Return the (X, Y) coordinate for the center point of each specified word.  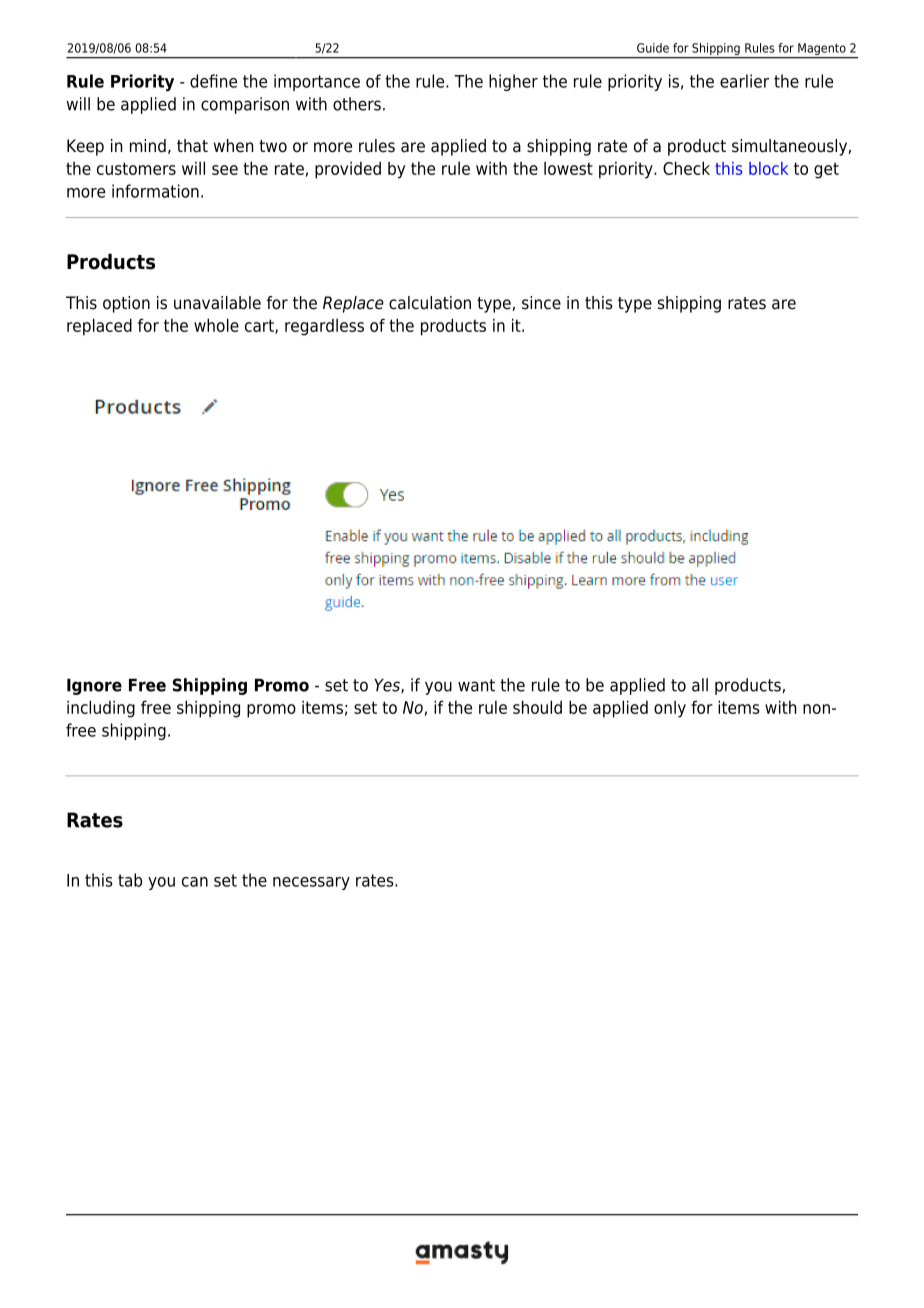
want (476, 685)
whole (216, 325)
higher (513, 82)
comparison (245, 105)
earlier (744, 81)
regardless (324, 327)
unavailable (217, 303)
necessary (311, 883)
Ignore (94, 686)
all (700, 685)
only (670, 709)
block (768, 168)
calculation (430, 303)
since (541, 303)
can (195, 882)
